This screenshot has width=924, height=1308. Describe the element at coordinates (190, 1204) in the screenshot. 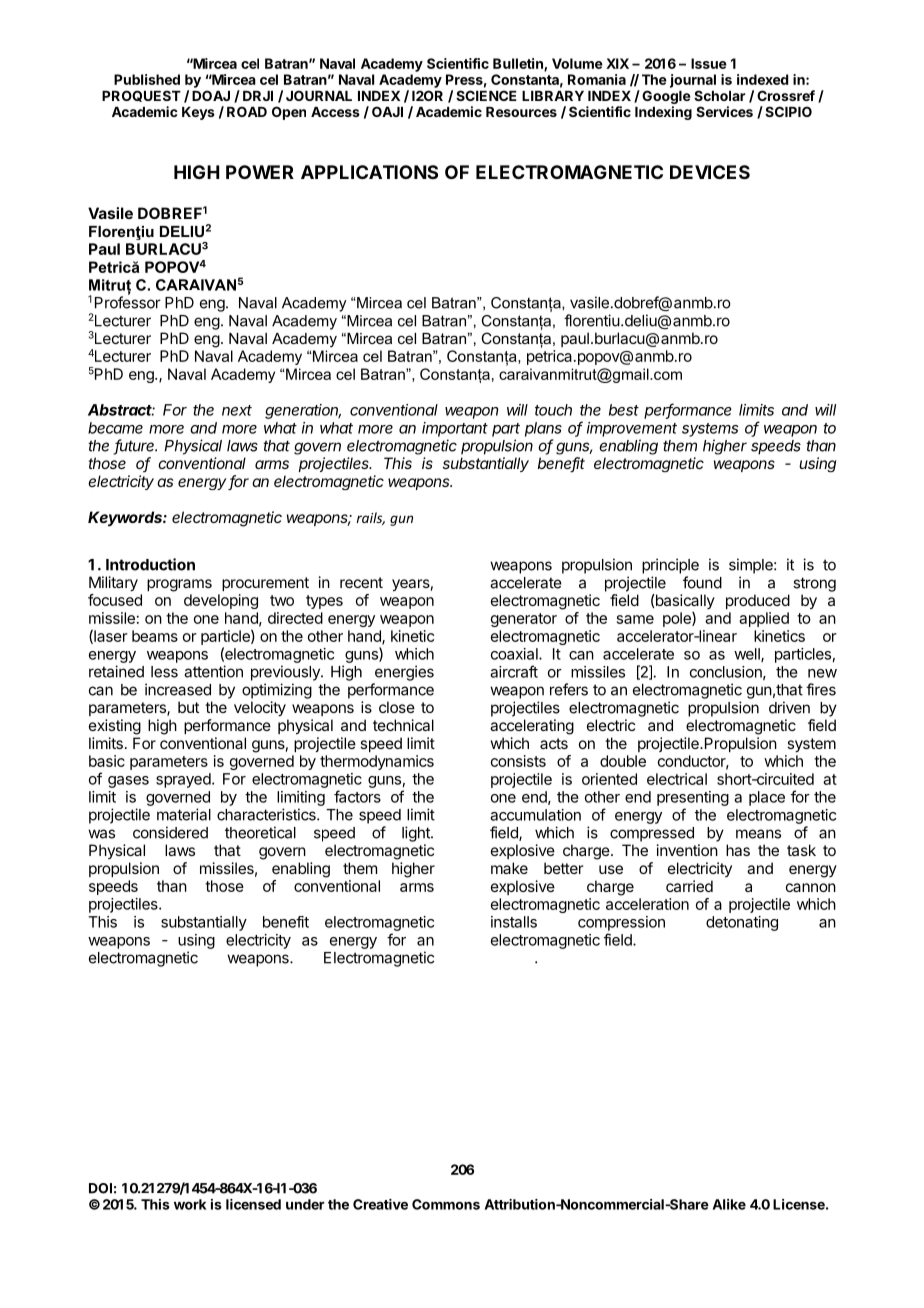

I see `work` at that location.
